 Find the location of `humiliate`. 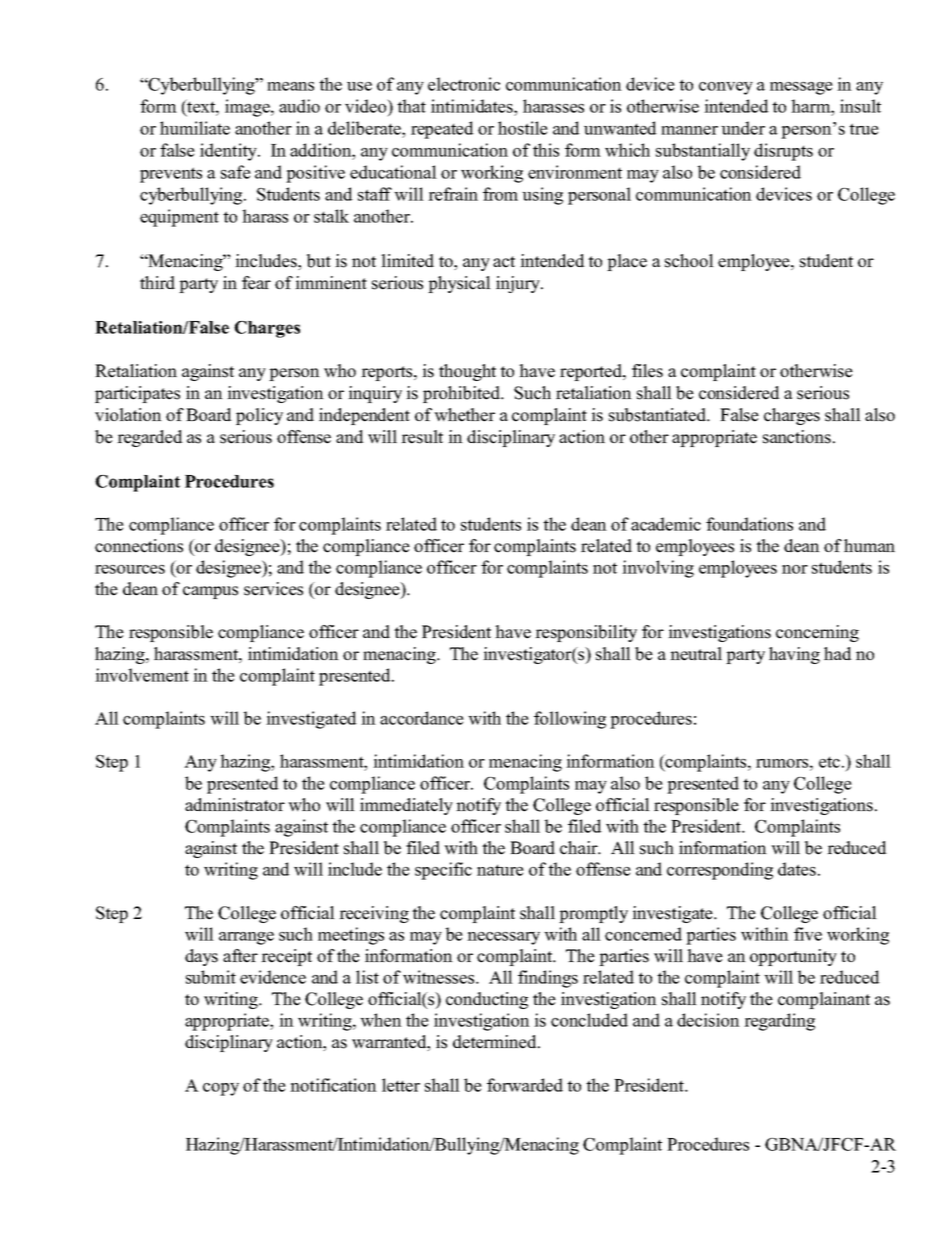

humiliate is located at coordinates (195, 128).
